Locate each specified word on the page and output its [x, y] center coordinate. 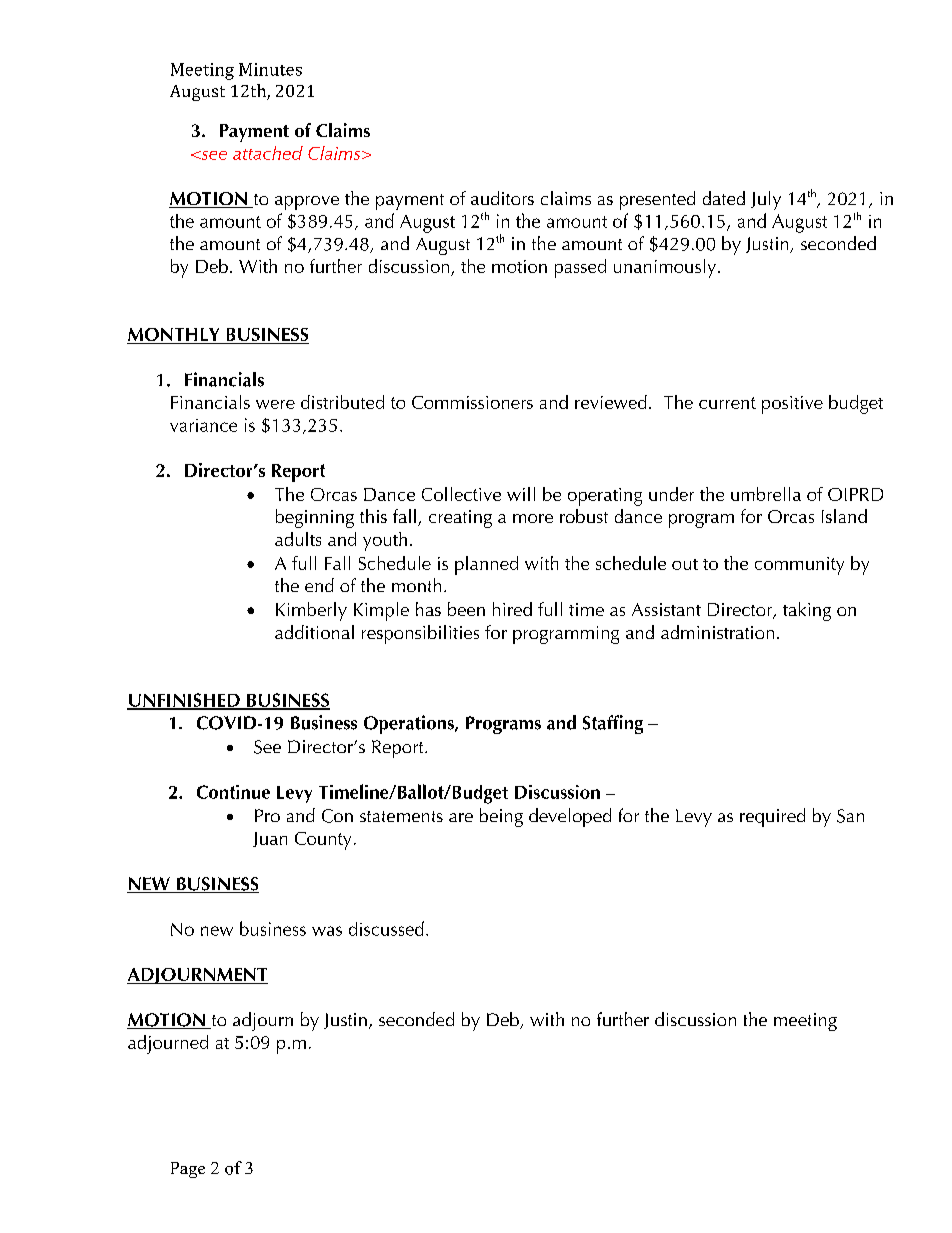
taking [807, 611]
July [766, 200]
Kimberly [311, 611]
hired [512, 609]
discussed [386, 928]
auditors [502, 198]
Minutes [270, 69]
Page [188, 1170]
